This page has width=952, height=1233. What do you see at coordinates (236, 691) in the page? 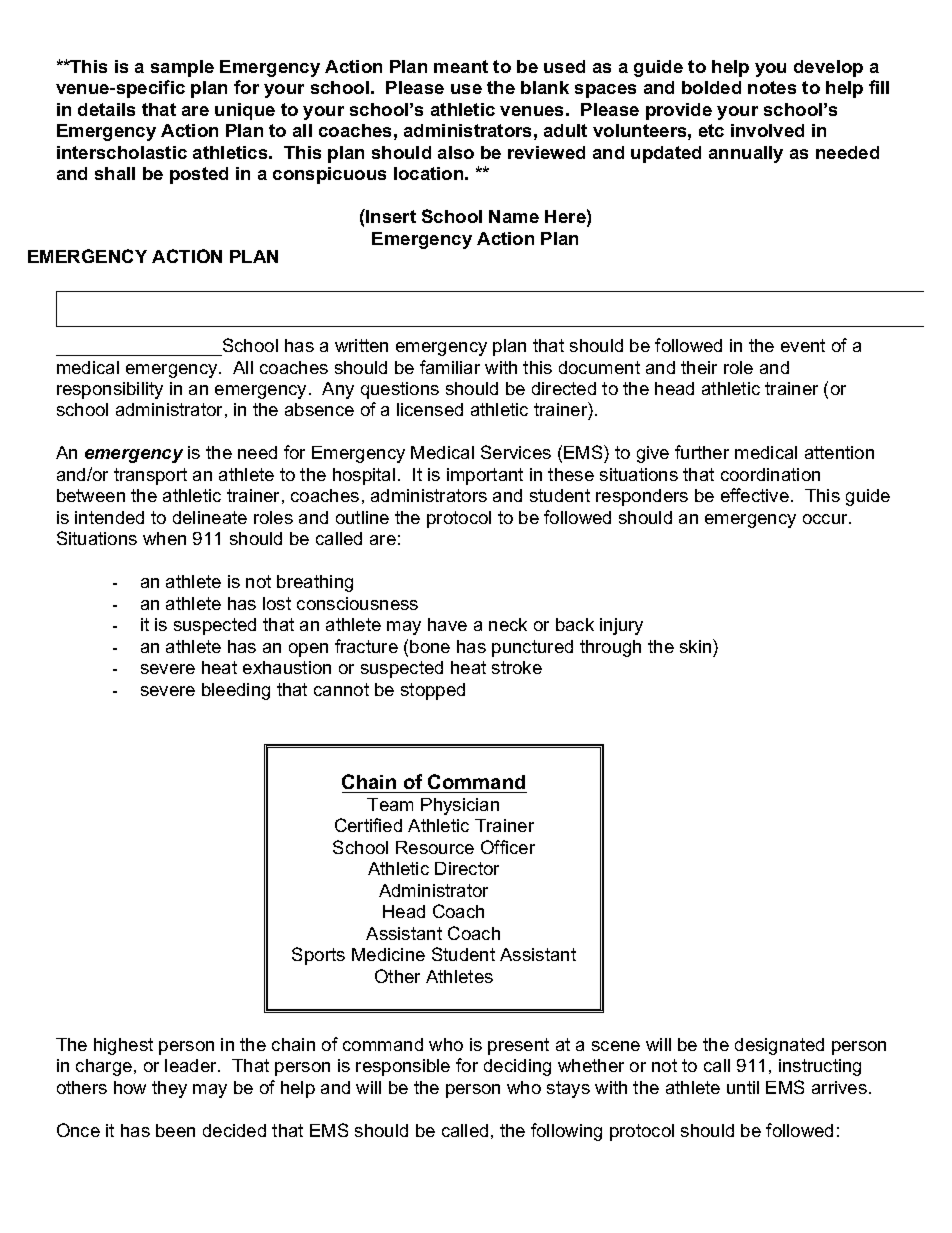
I see `bleeding` at bounding box center [236, 691].
